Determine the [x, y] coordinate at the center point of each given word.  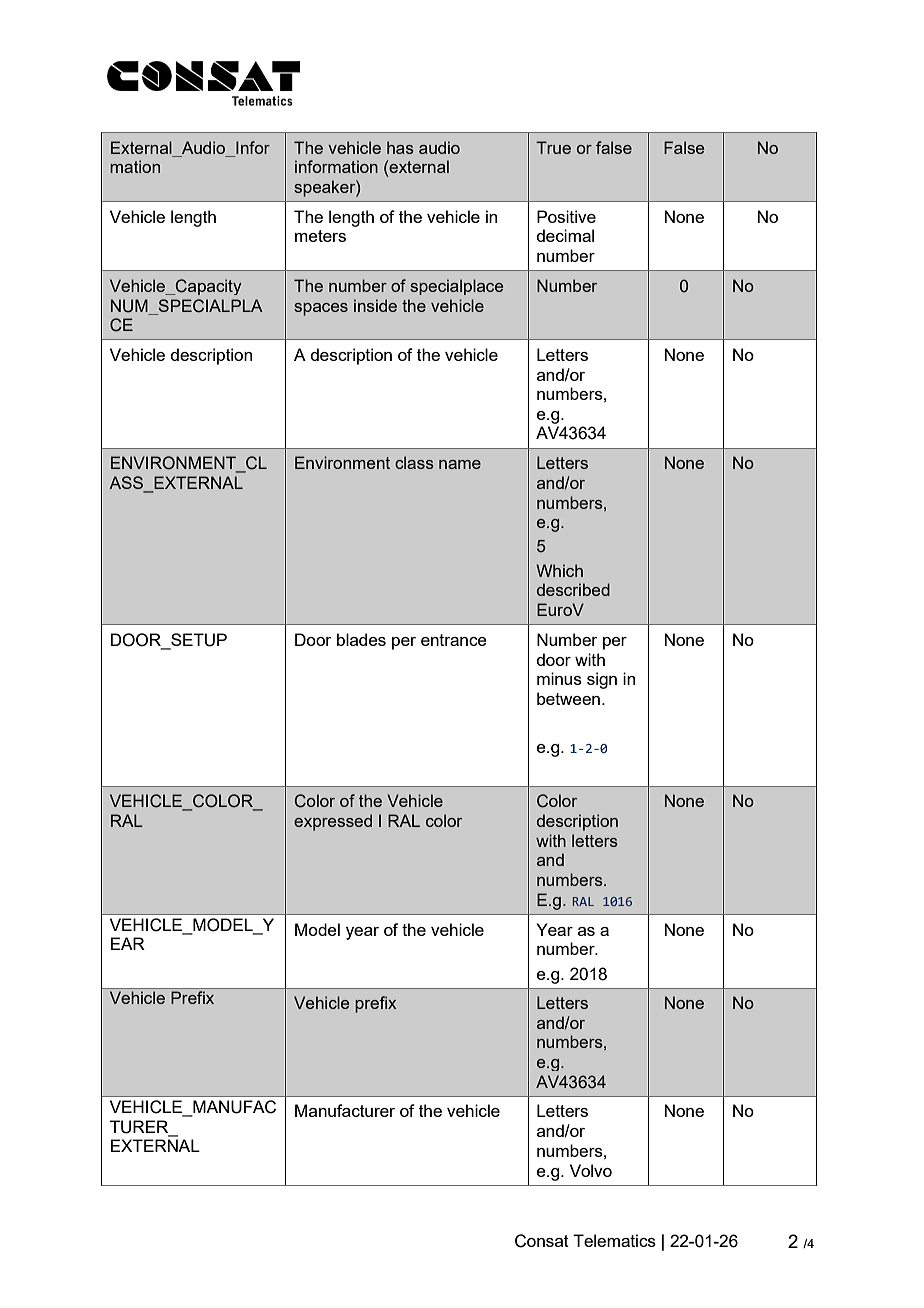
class [414, 462]
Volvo [591, 1170]
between [568, 698]
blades [361, 639]
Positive [566, 216]
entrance [454, 640]
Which [559, 570]
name [460, 464]
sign [602, 680]
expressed [333, 822]
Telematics [614, 1240]
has [400, 147]
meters [320, 236]
